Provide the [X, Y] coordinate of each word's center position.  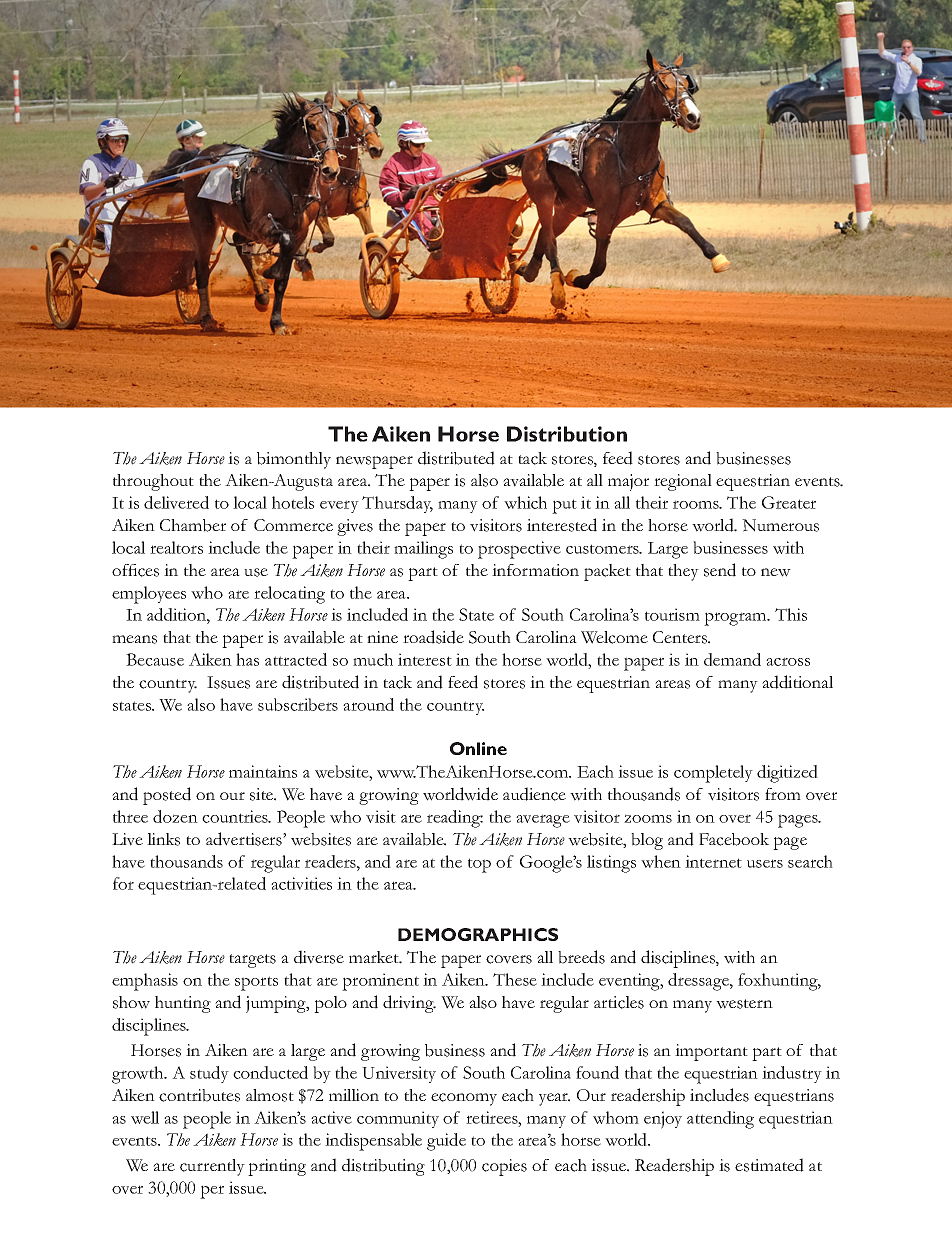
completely [713, 774]
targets [252, 961]
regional [683, 482]
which [525, 502]
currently [212, 1167]
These [515, 979]
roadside [433, 637]
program [736, 619]
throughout [153, 482]
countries [236, 816]
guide [446, 1142]
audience [534, 794]
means [134, 639]
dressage [699, 982]
